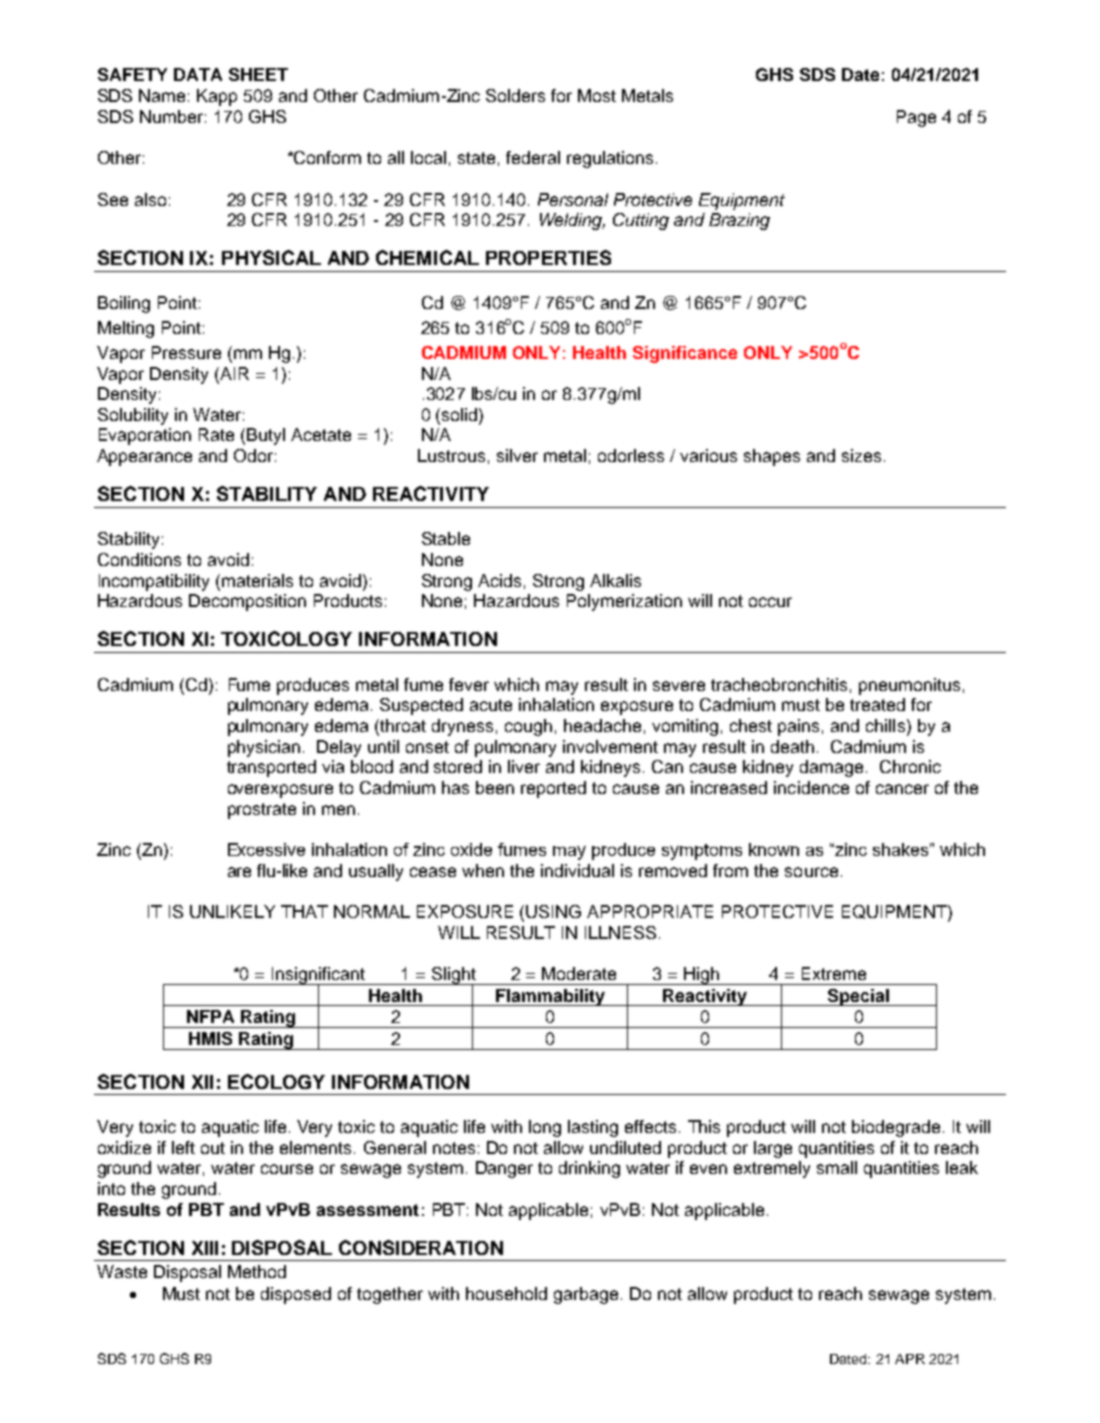  I want to click on Page, so click(916, 118).
